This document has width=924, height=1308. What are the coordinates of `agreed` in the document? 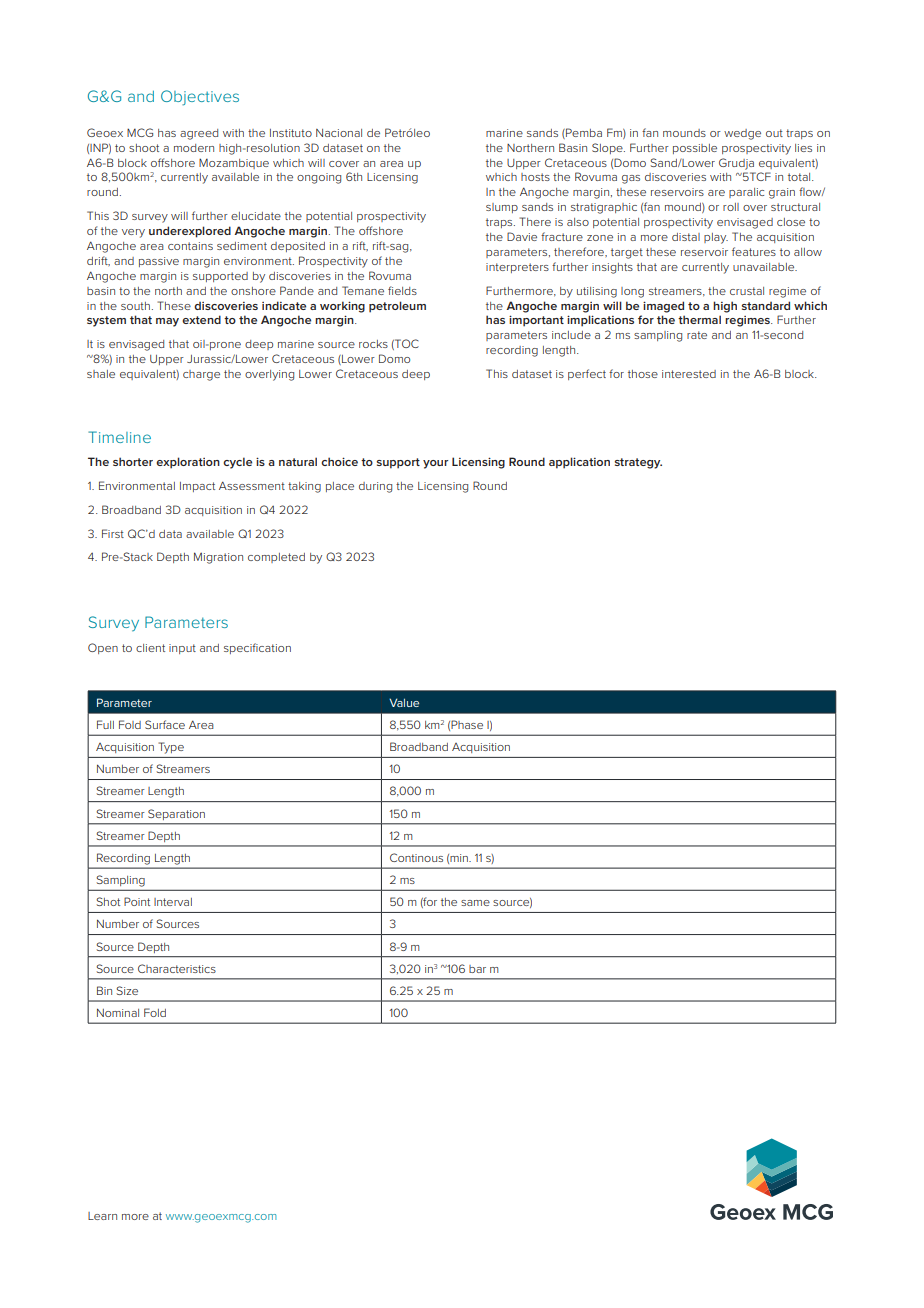 It's located at (199, 134).
